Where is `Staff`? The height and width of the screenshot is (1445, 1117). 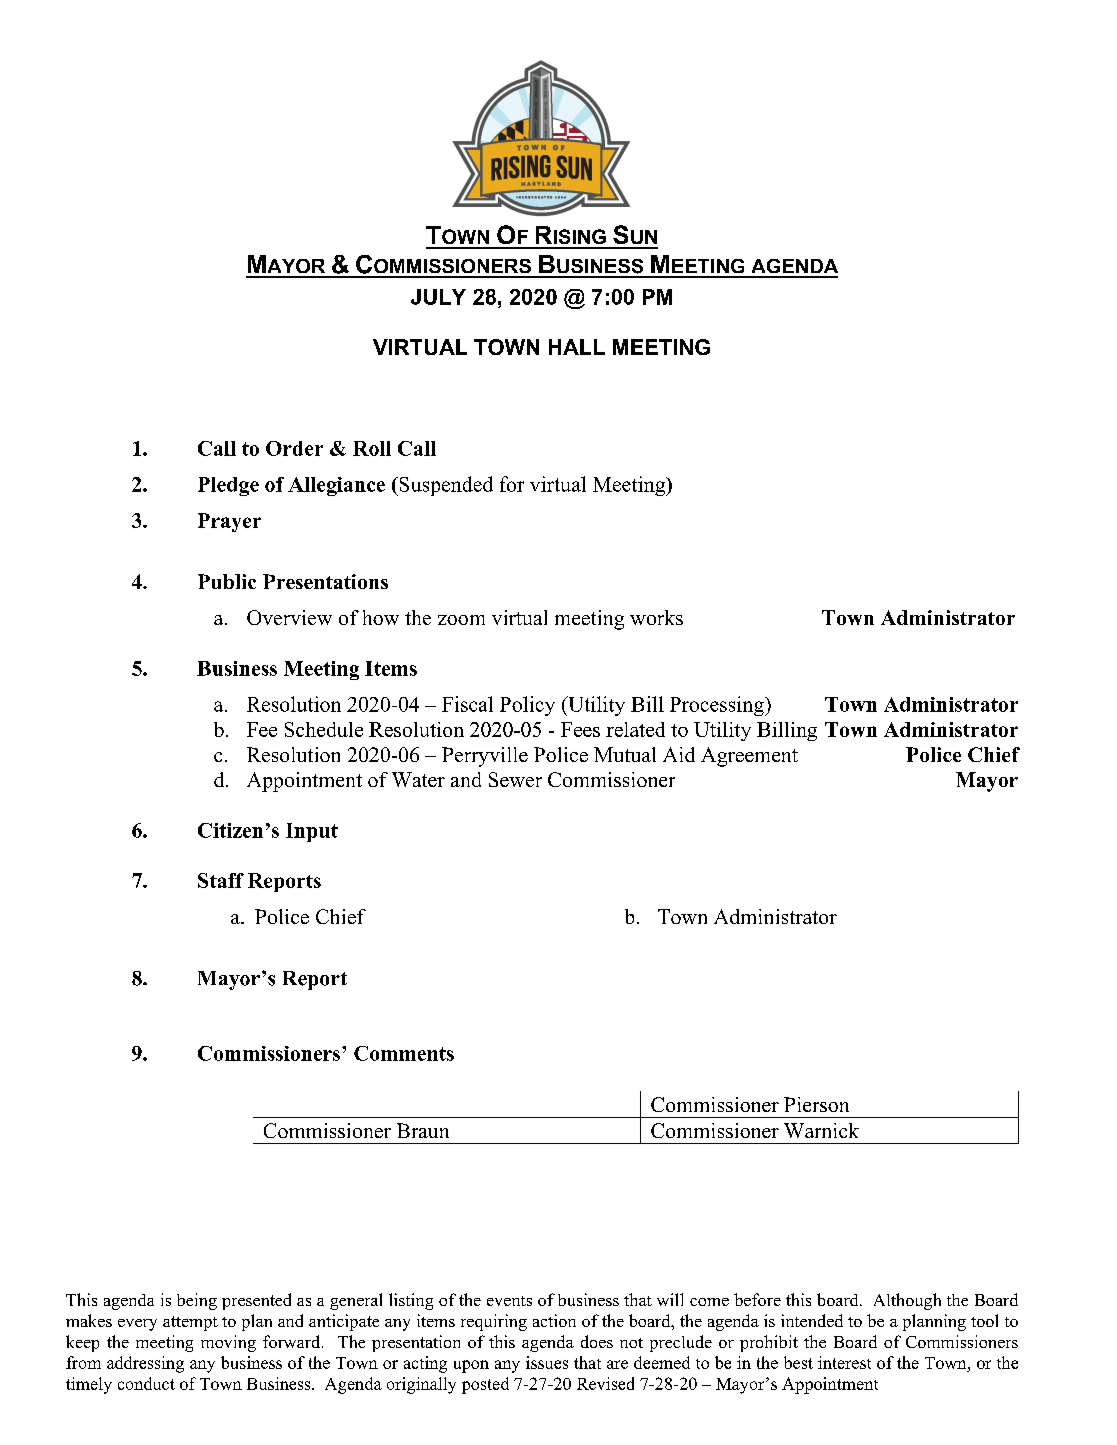
Staff is located at coordinates (221, 880).
